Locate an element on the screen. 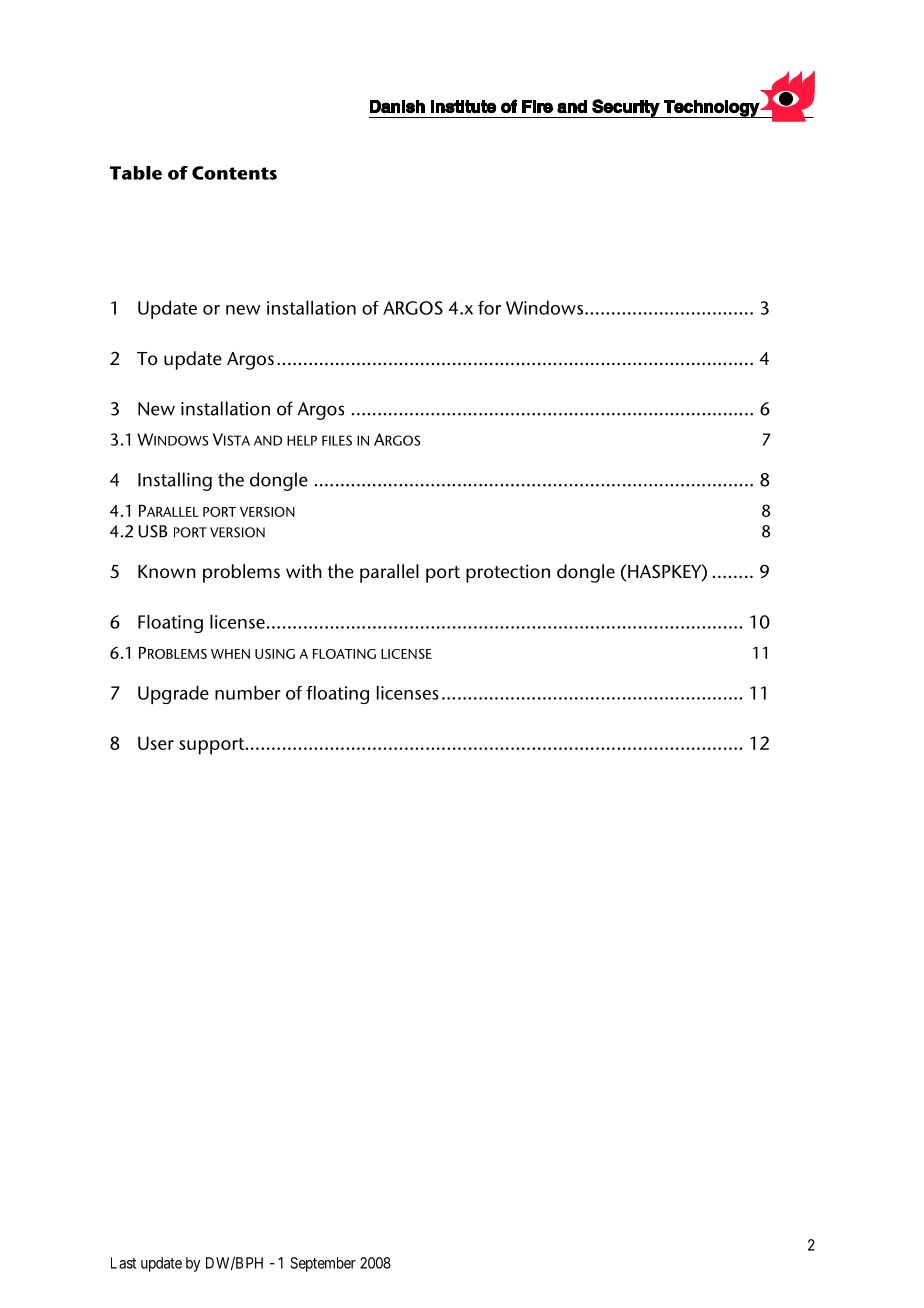  HELP is located at coordinates (302, 440).
